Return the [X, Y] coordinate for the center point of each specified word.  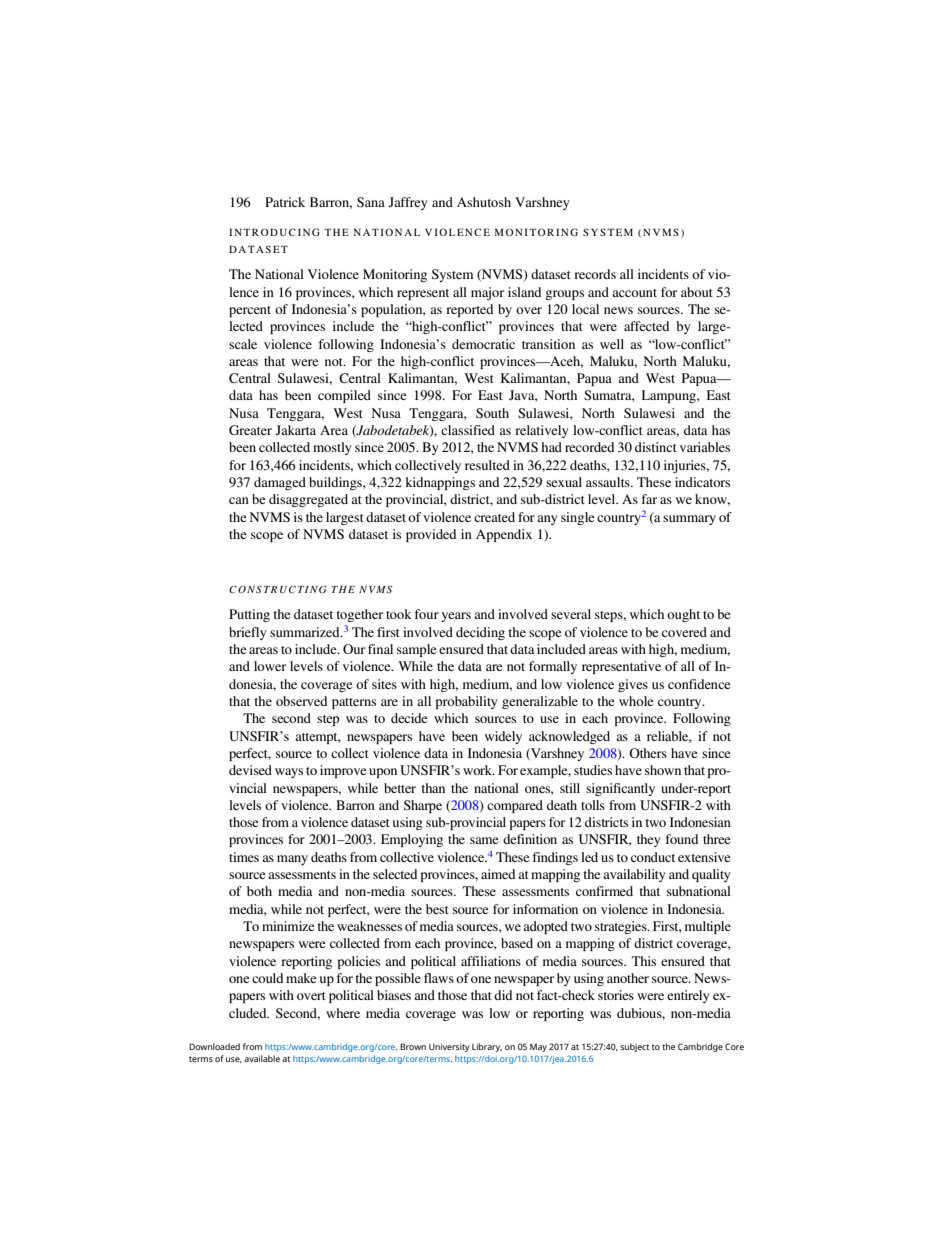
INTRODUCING [274, 232]
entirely [688, 996]
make [301, 978]
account [634, 293]
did [503, 995]
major [487, 293]
